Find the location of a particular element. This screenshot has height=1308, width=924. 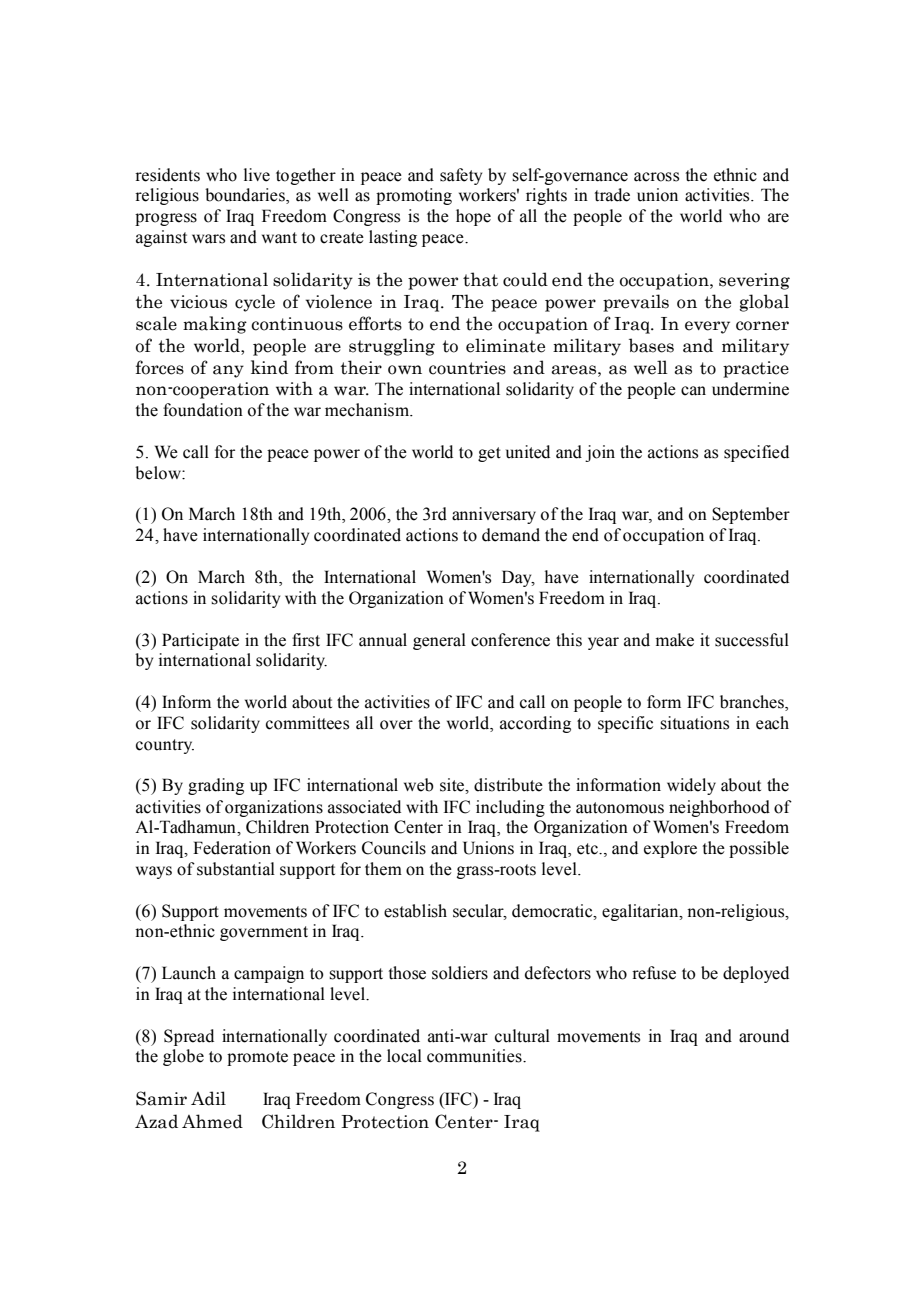

boundaries is located at coordinates (246, 196).
